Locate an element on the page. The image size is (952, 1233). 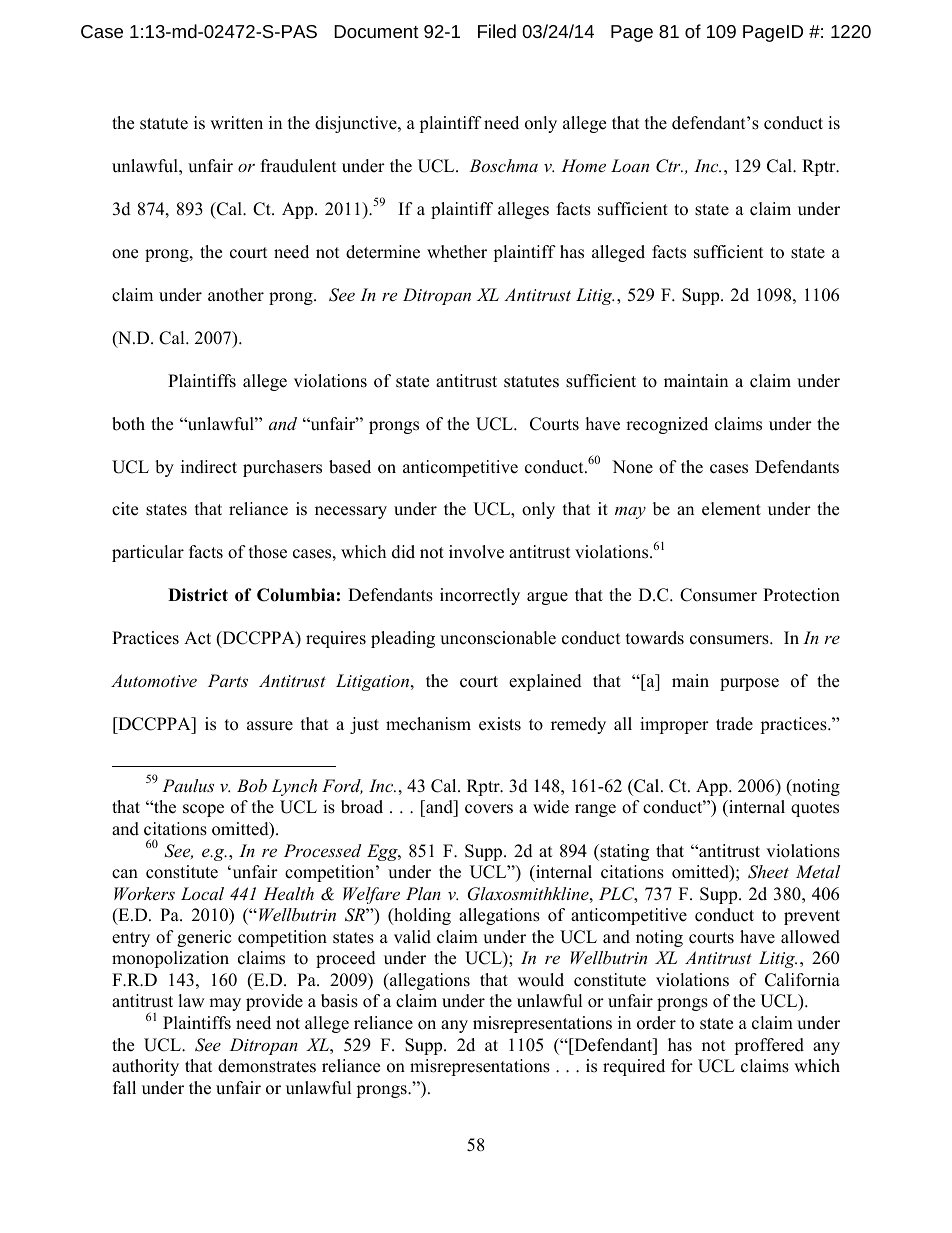
written is located at coordinates (236, 123).
